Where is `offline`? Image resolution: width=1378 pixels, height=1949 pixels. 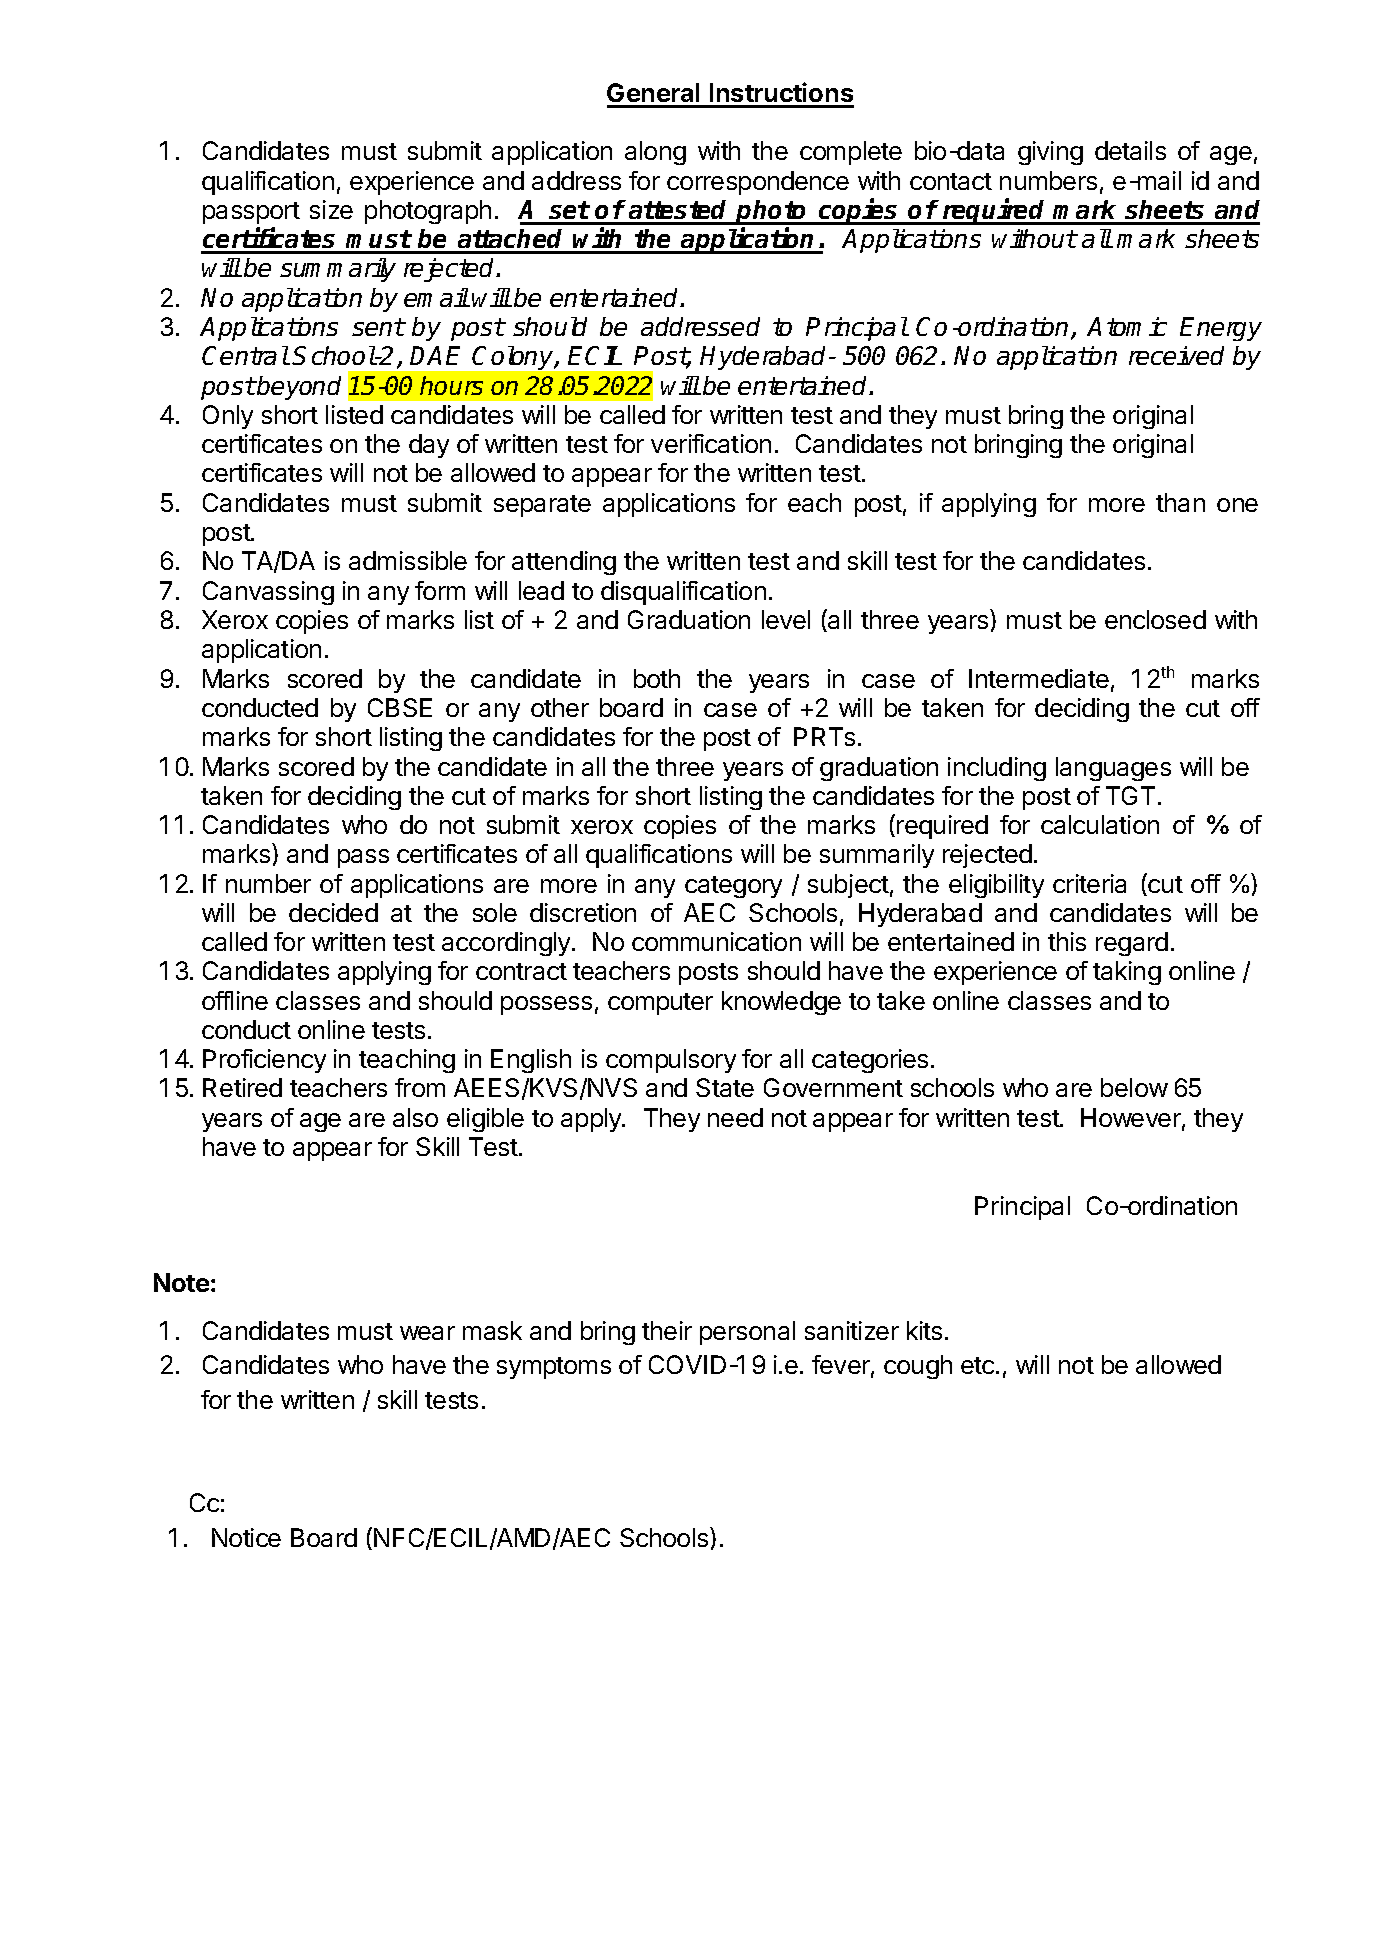 offline is located at coordinates (235, 1000).
